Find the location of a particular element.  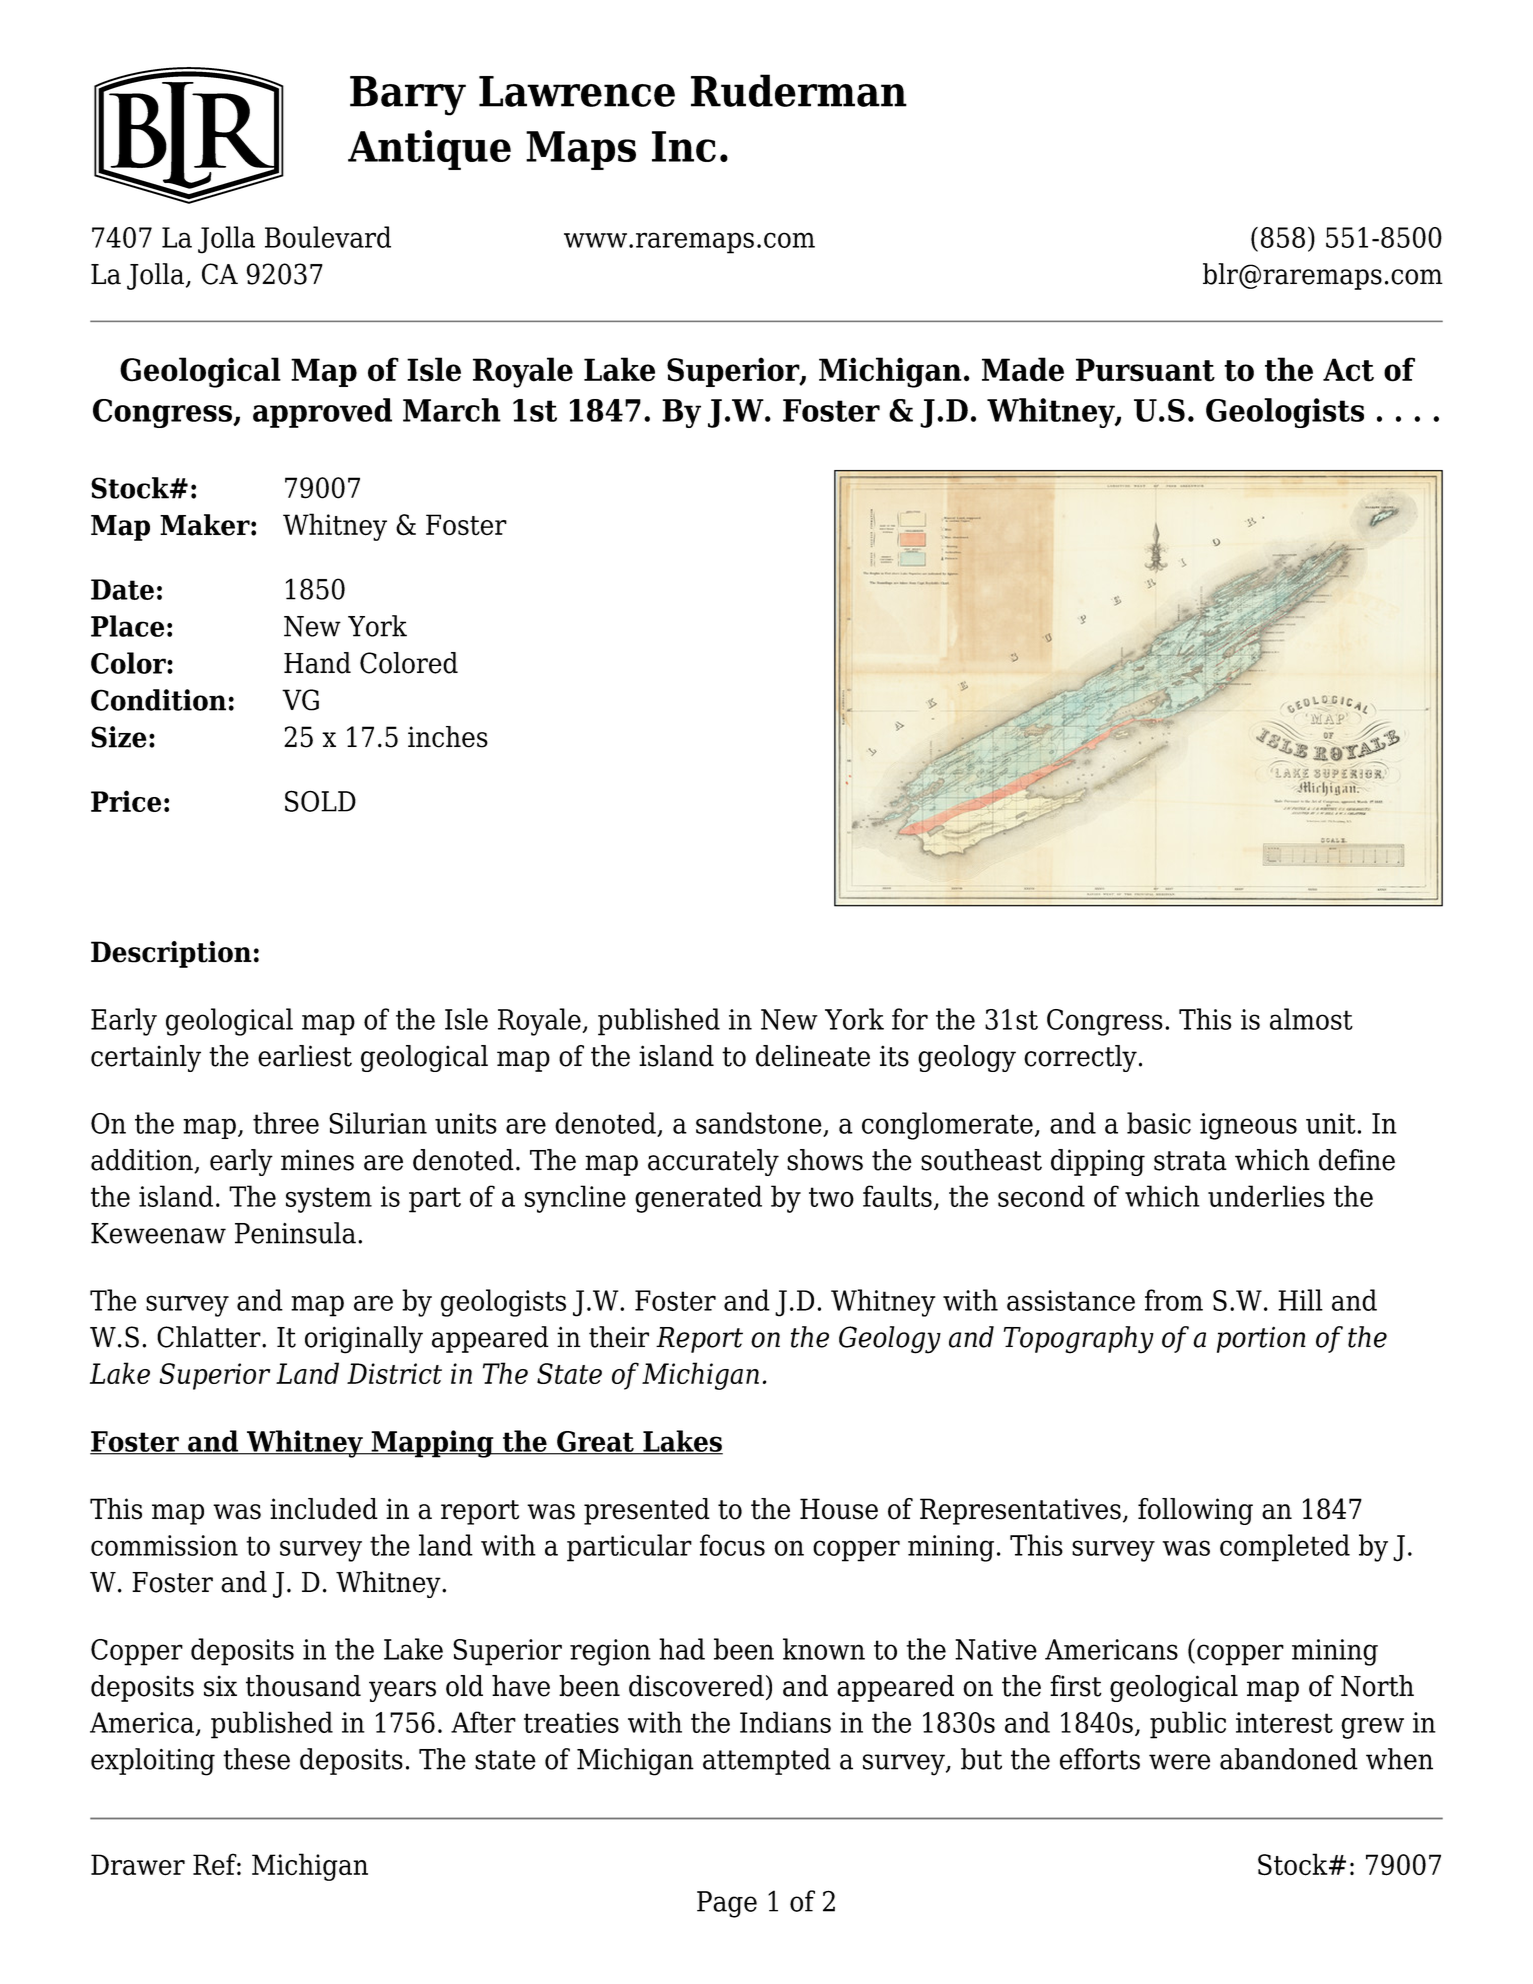

generated is located at coordinates (698, 1199).
